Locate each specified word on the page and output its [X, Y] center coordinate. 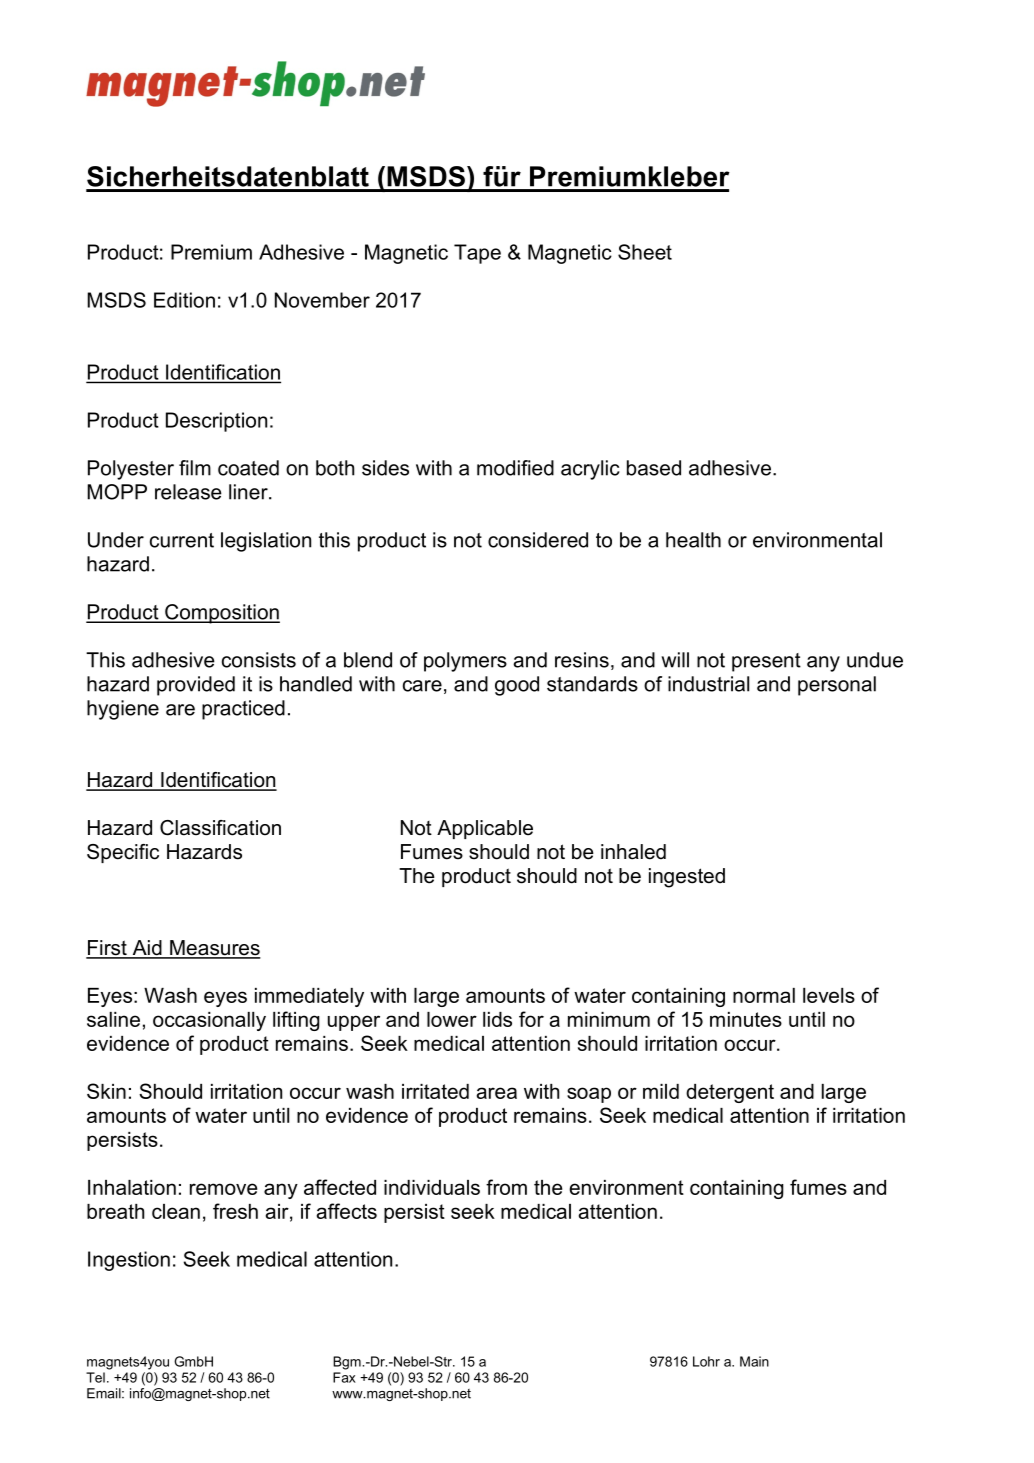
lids [497, 1019]
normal [764, 995]
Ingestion [129, 1261]
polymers [465, 662]
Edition [184, 300]
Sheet [645, 252]
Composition [221, 614]
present [766, 662]
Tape [477, 254]
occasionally [209, 1021]
